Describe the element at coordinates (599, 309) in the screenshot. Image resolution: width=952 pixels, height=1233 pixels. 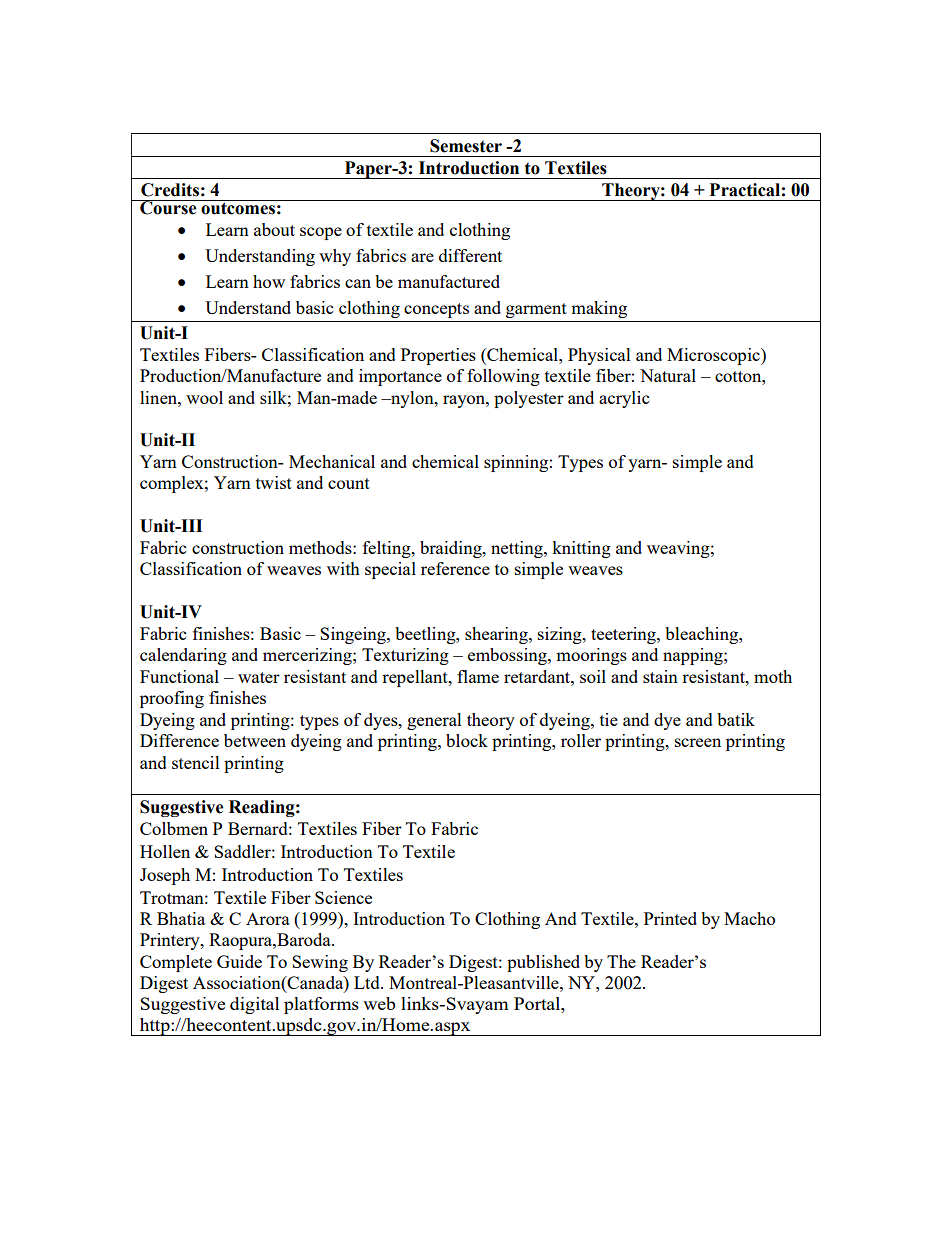
I see `making` at that location.
